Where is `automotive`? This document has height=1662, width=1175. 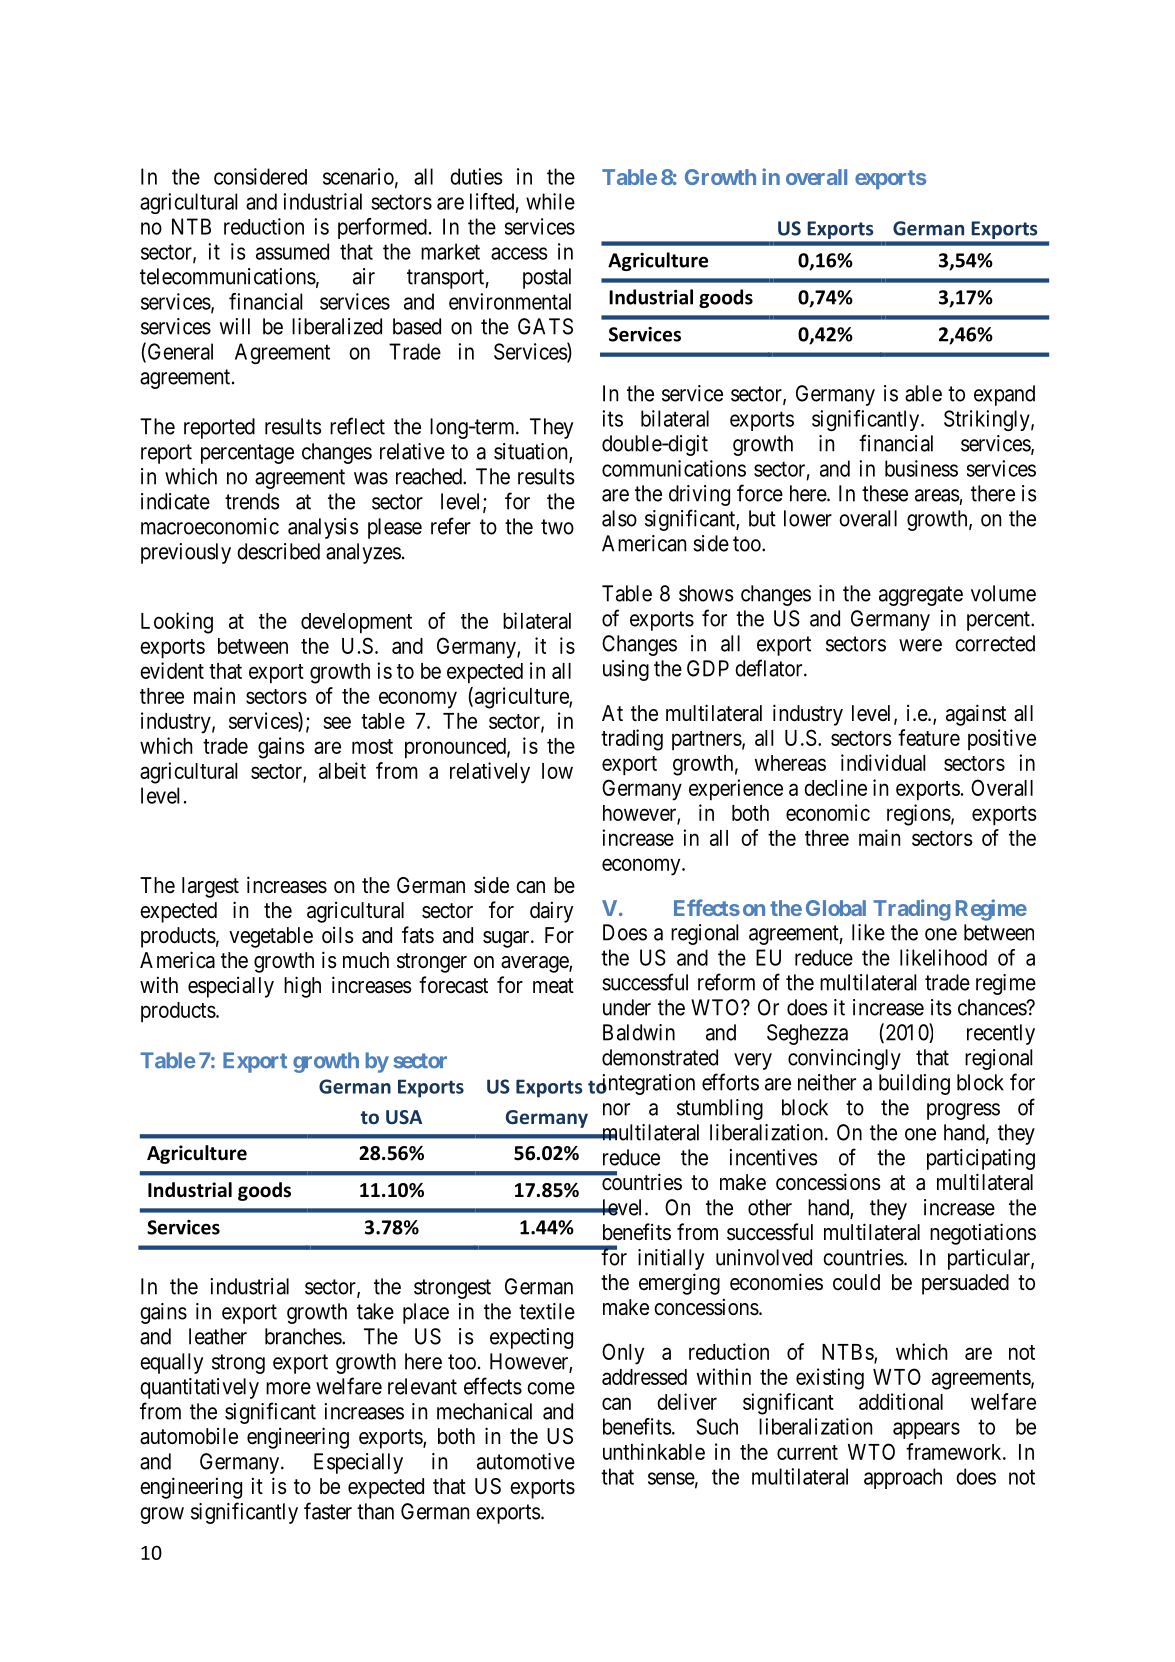
automotive is located at coordinates (526, 1461).
